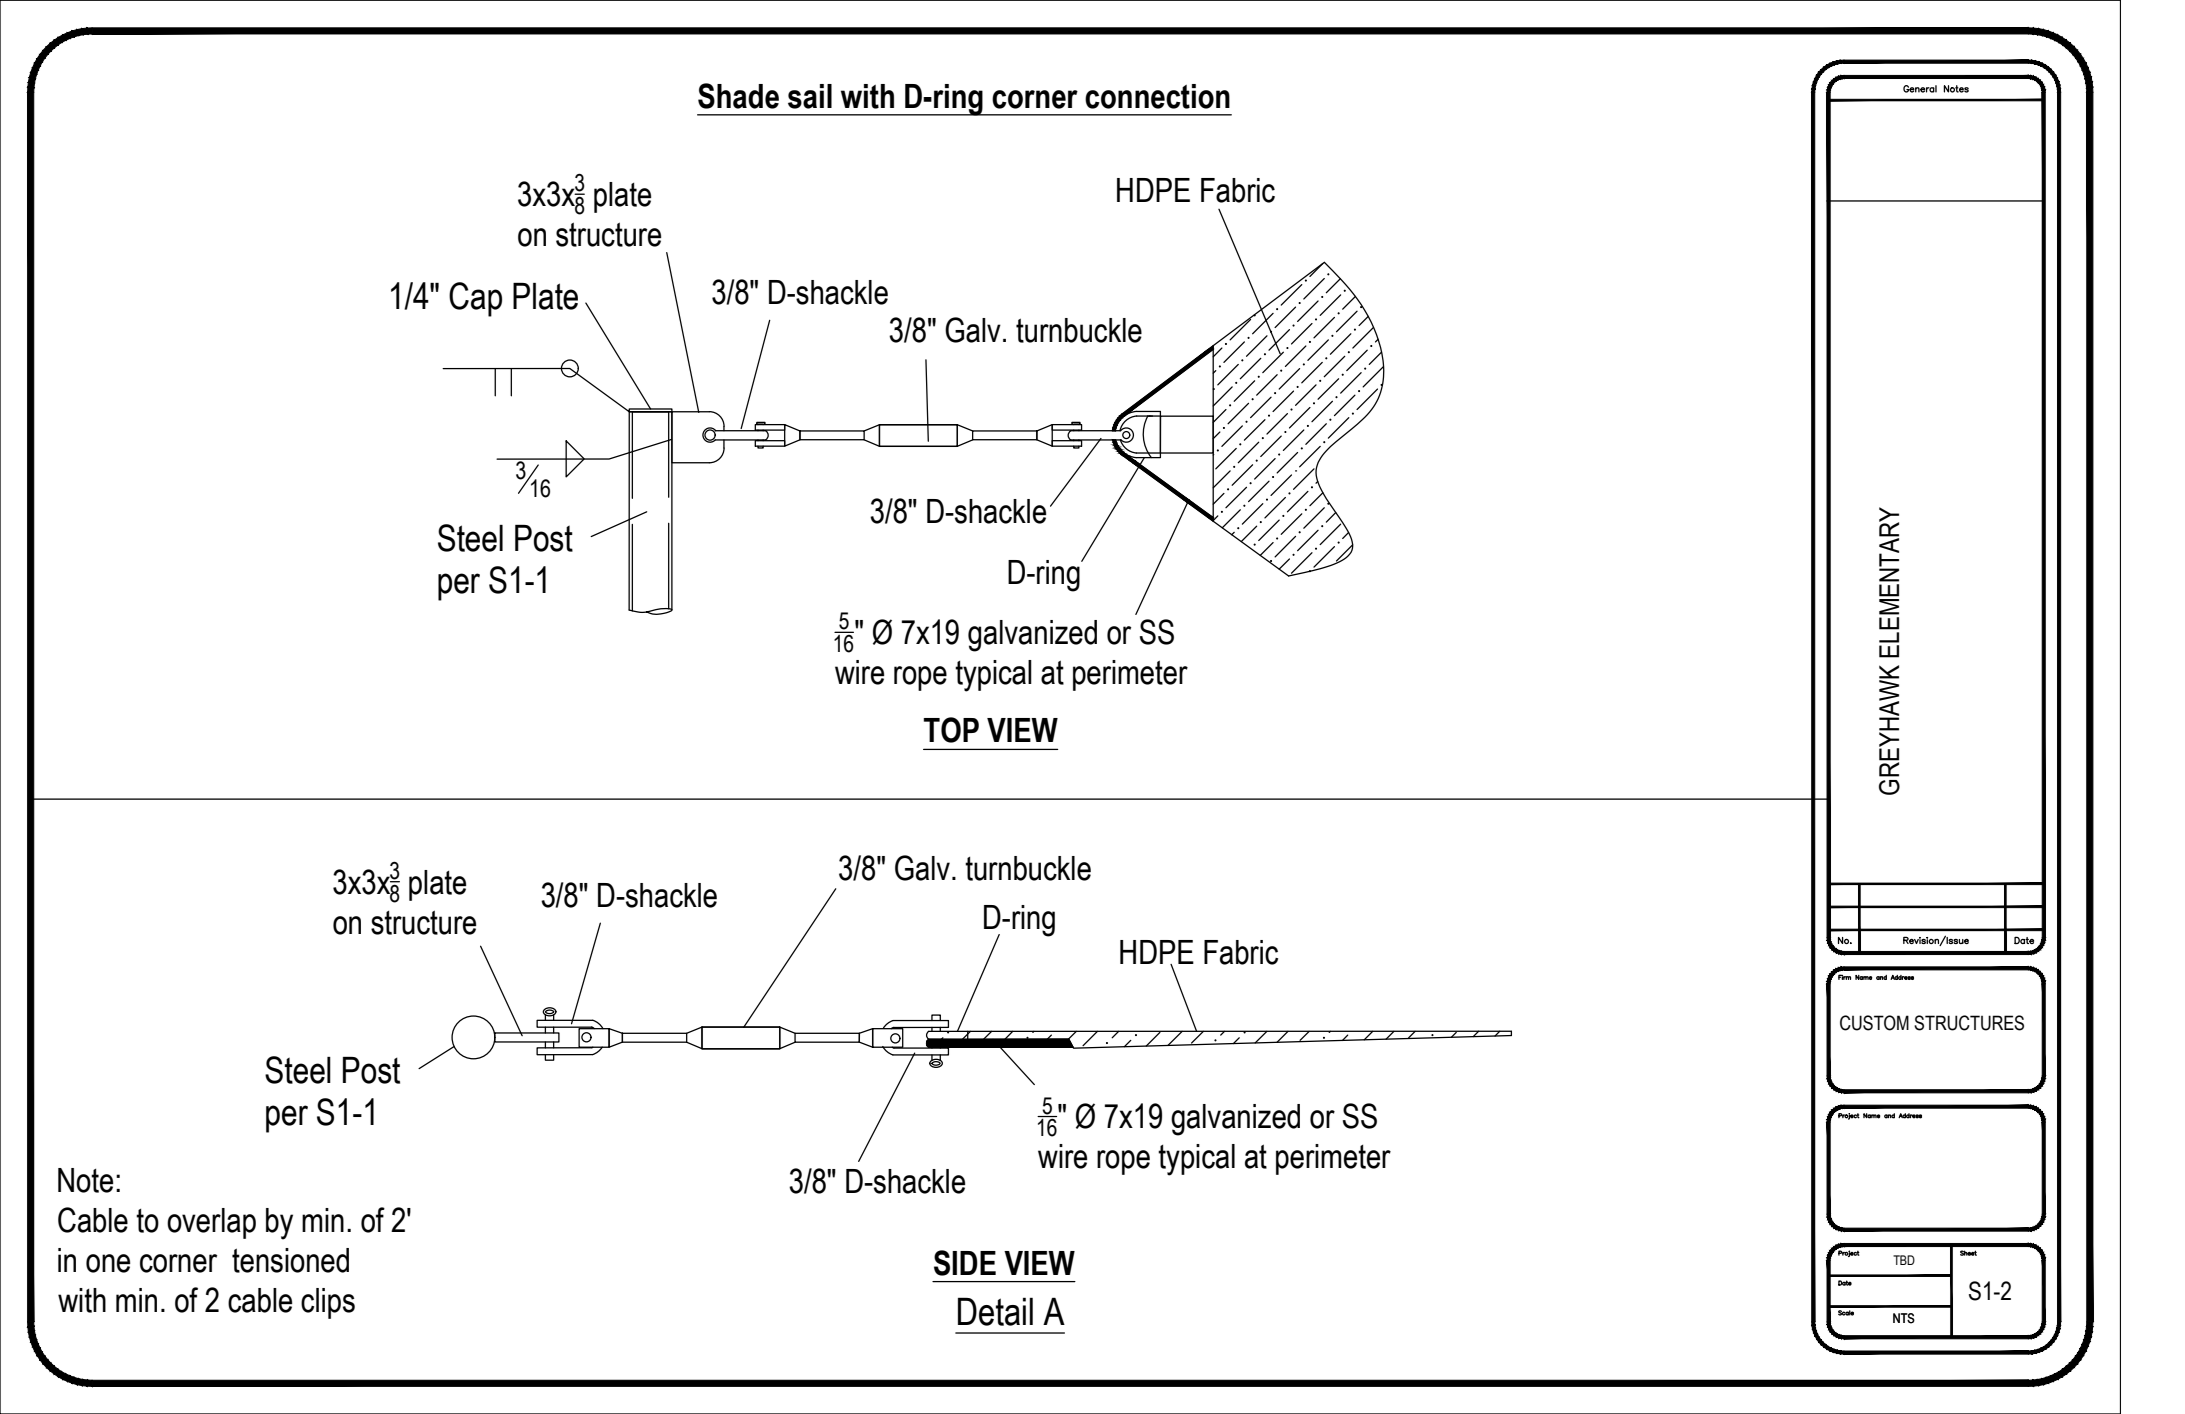 This document has width=2185, height=1414. What do you see at coordinates (738, 96) in the document?
I see `Shade` at bounding box center [738, 96].
